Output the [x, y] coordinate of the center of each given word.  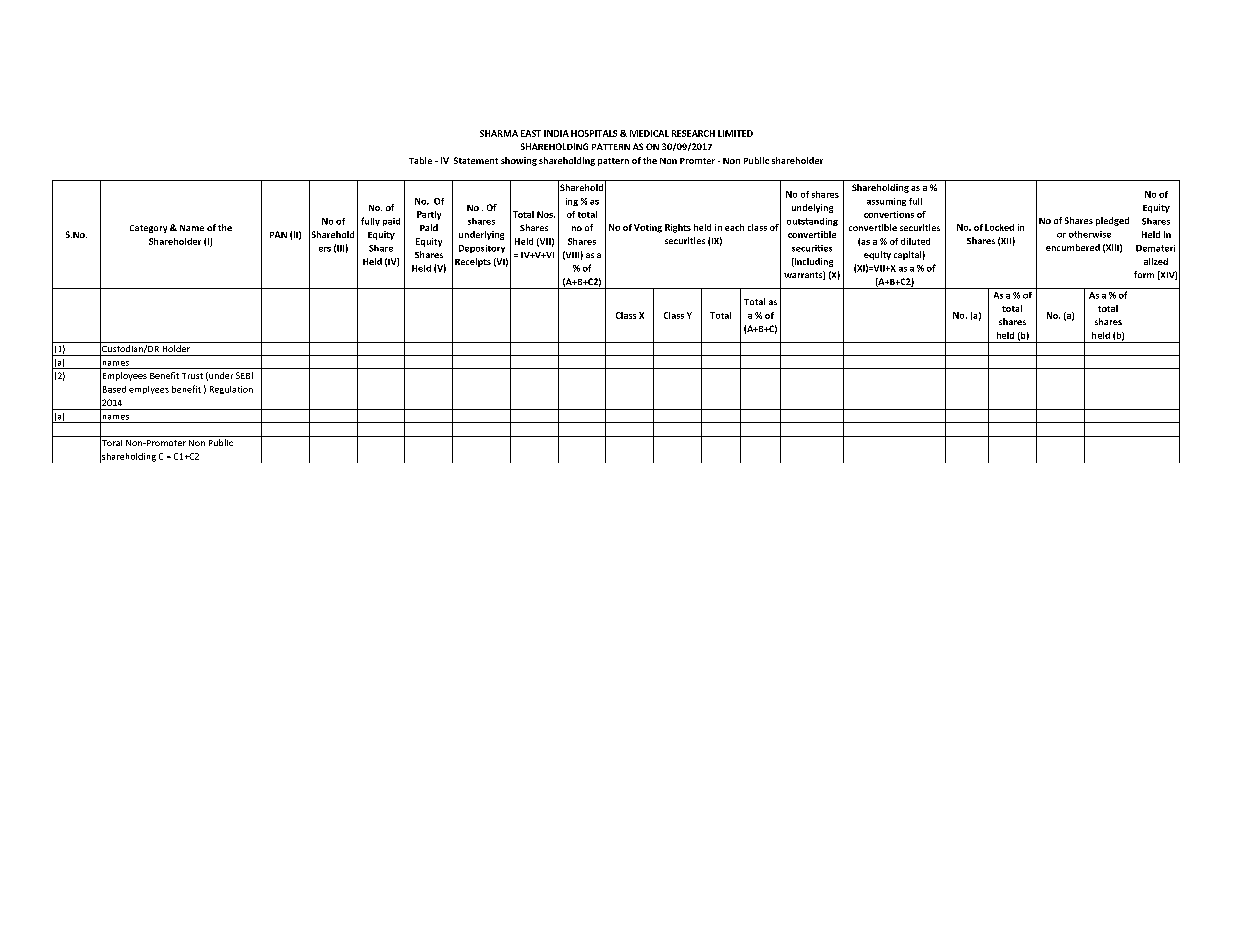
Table [420, 160]
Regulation [231, 390]
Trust [192, 376]
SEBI [244, 375]
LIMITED [735, 133]
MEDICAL [649, 133]
